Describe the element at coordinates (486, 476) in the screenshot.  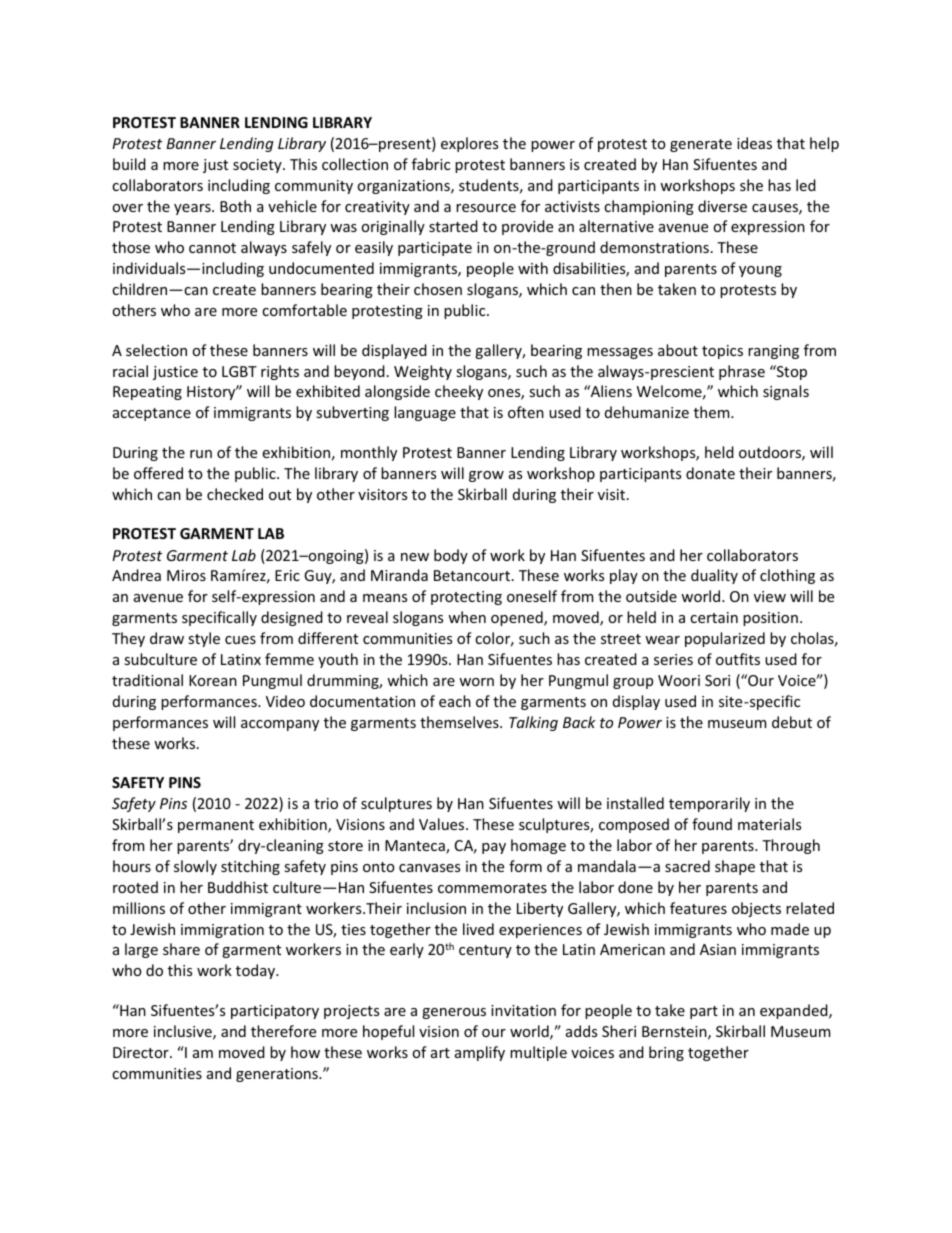
I see `grow` at that location.
